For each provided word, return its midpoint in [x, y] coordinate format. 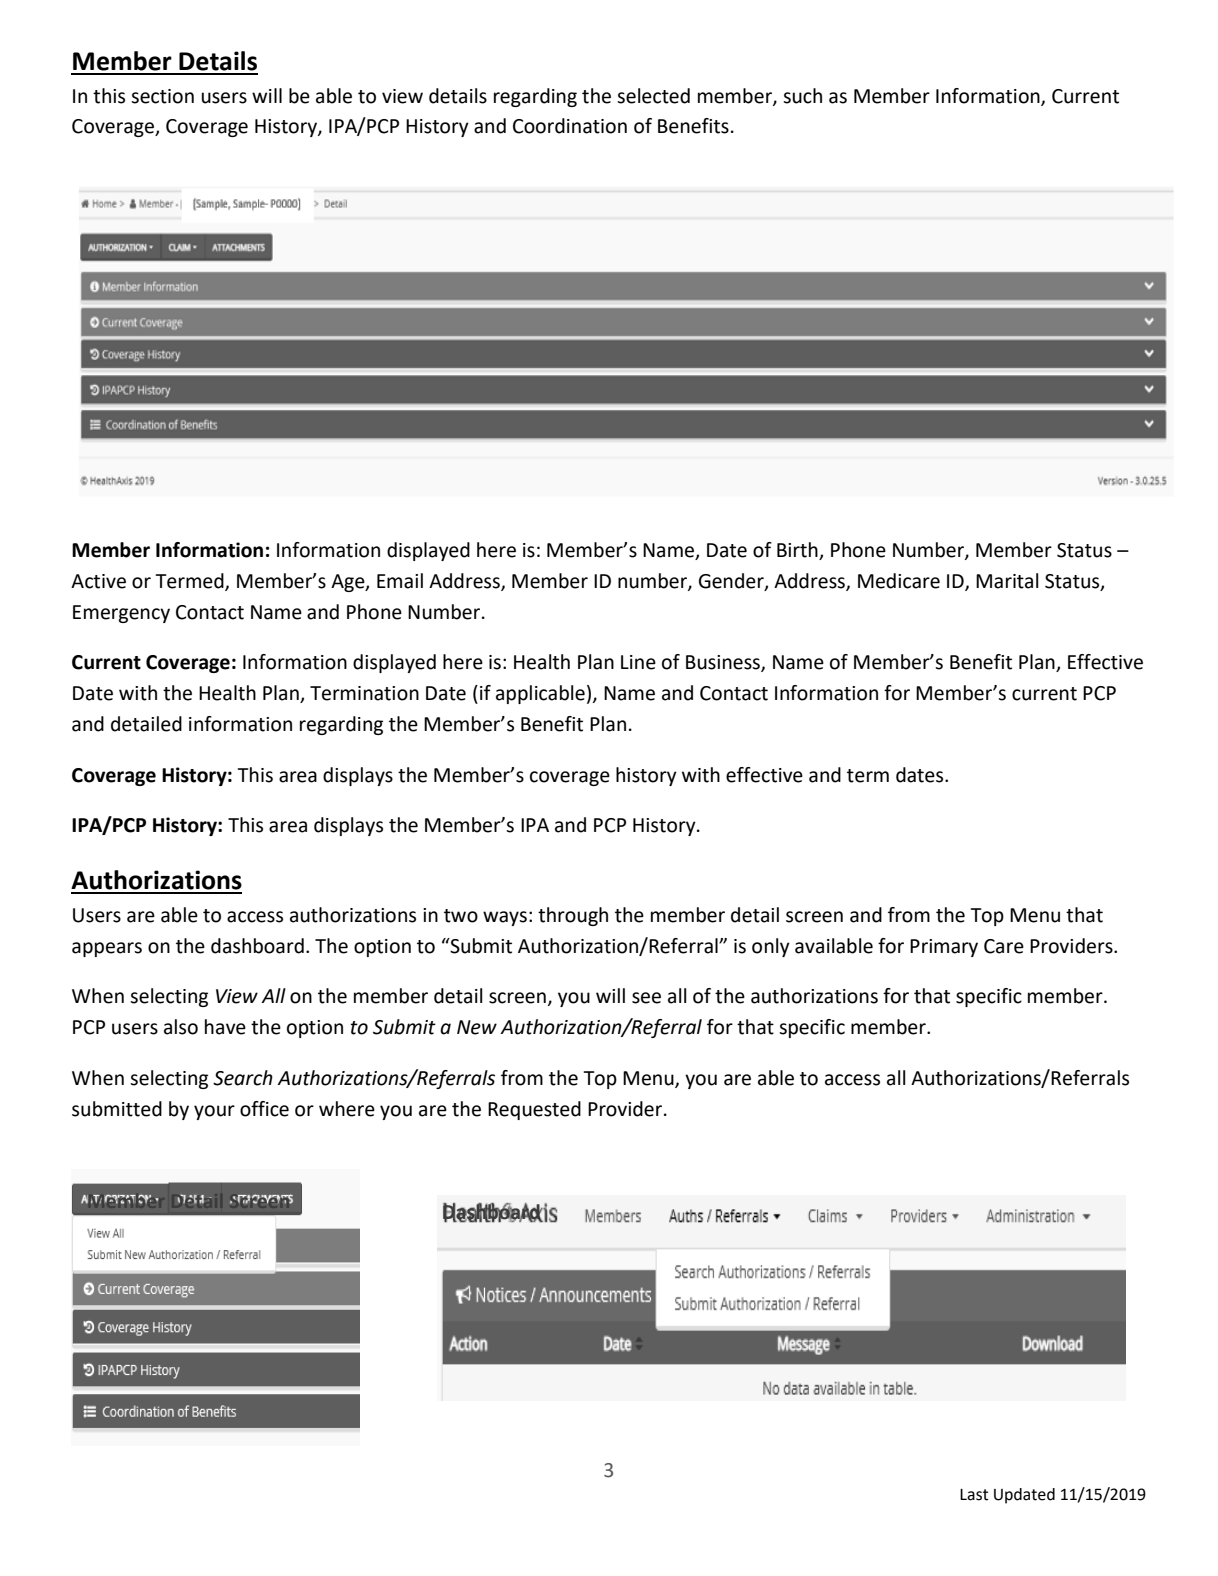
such [802, 96]
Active [98, 581]
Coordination [570, 126]
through [573, 916]
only [771, 947]
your [214, 1112]
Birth [798, 551]
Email [400, 581]
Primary [944, 948]
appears [107, 949]
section [162, 96]
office [264, 1109]
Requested [534, 1110]
